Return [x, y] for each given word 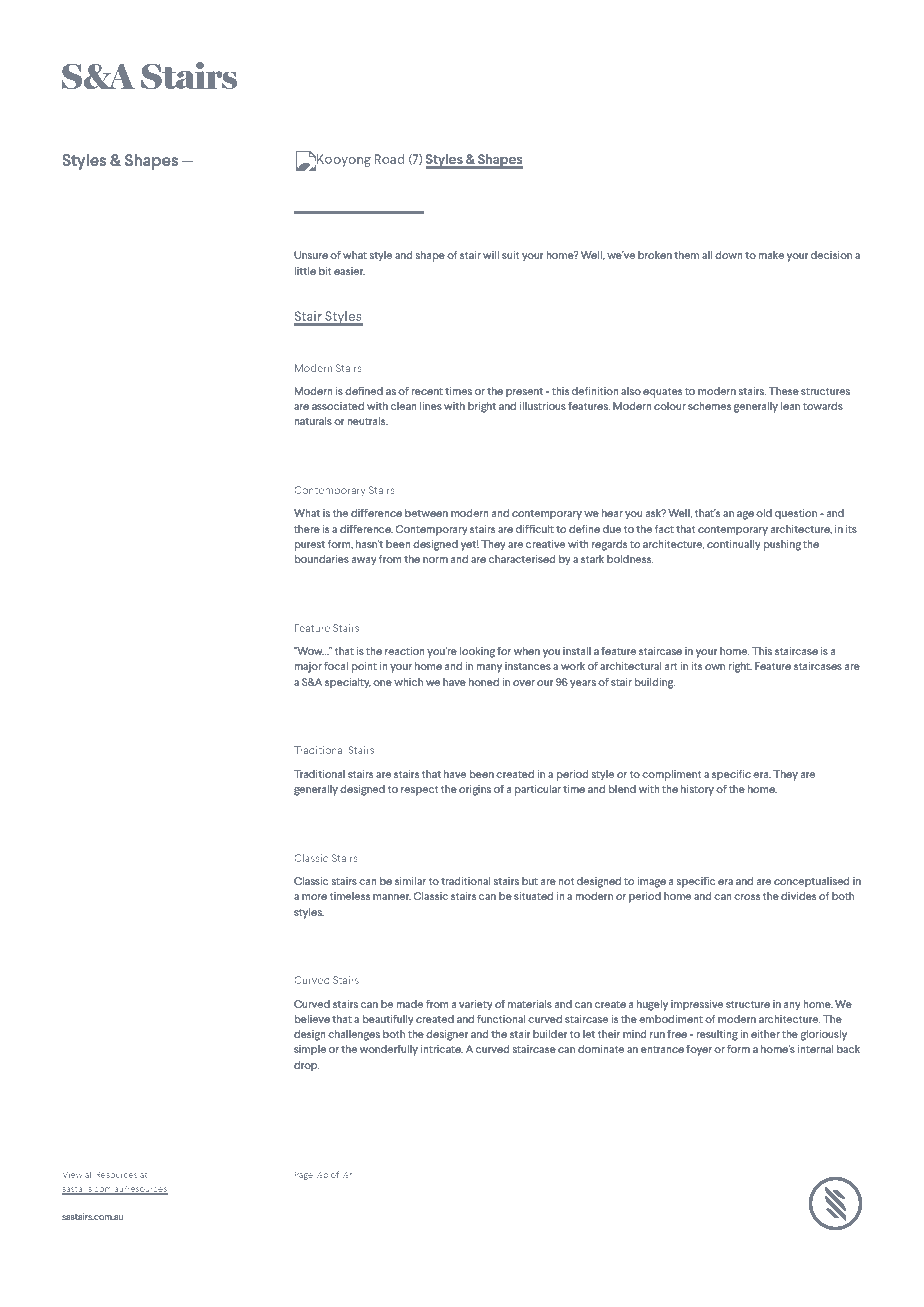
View [72, 1175]
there [307, 529]
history [697, 790]
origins [475, 790]
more [314, 897]
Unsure [311, 255]
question [796, 514]
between [426, 513]
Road [390, 159]
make [771, 255]
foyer [699, 1050]
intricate [442, 1049]
